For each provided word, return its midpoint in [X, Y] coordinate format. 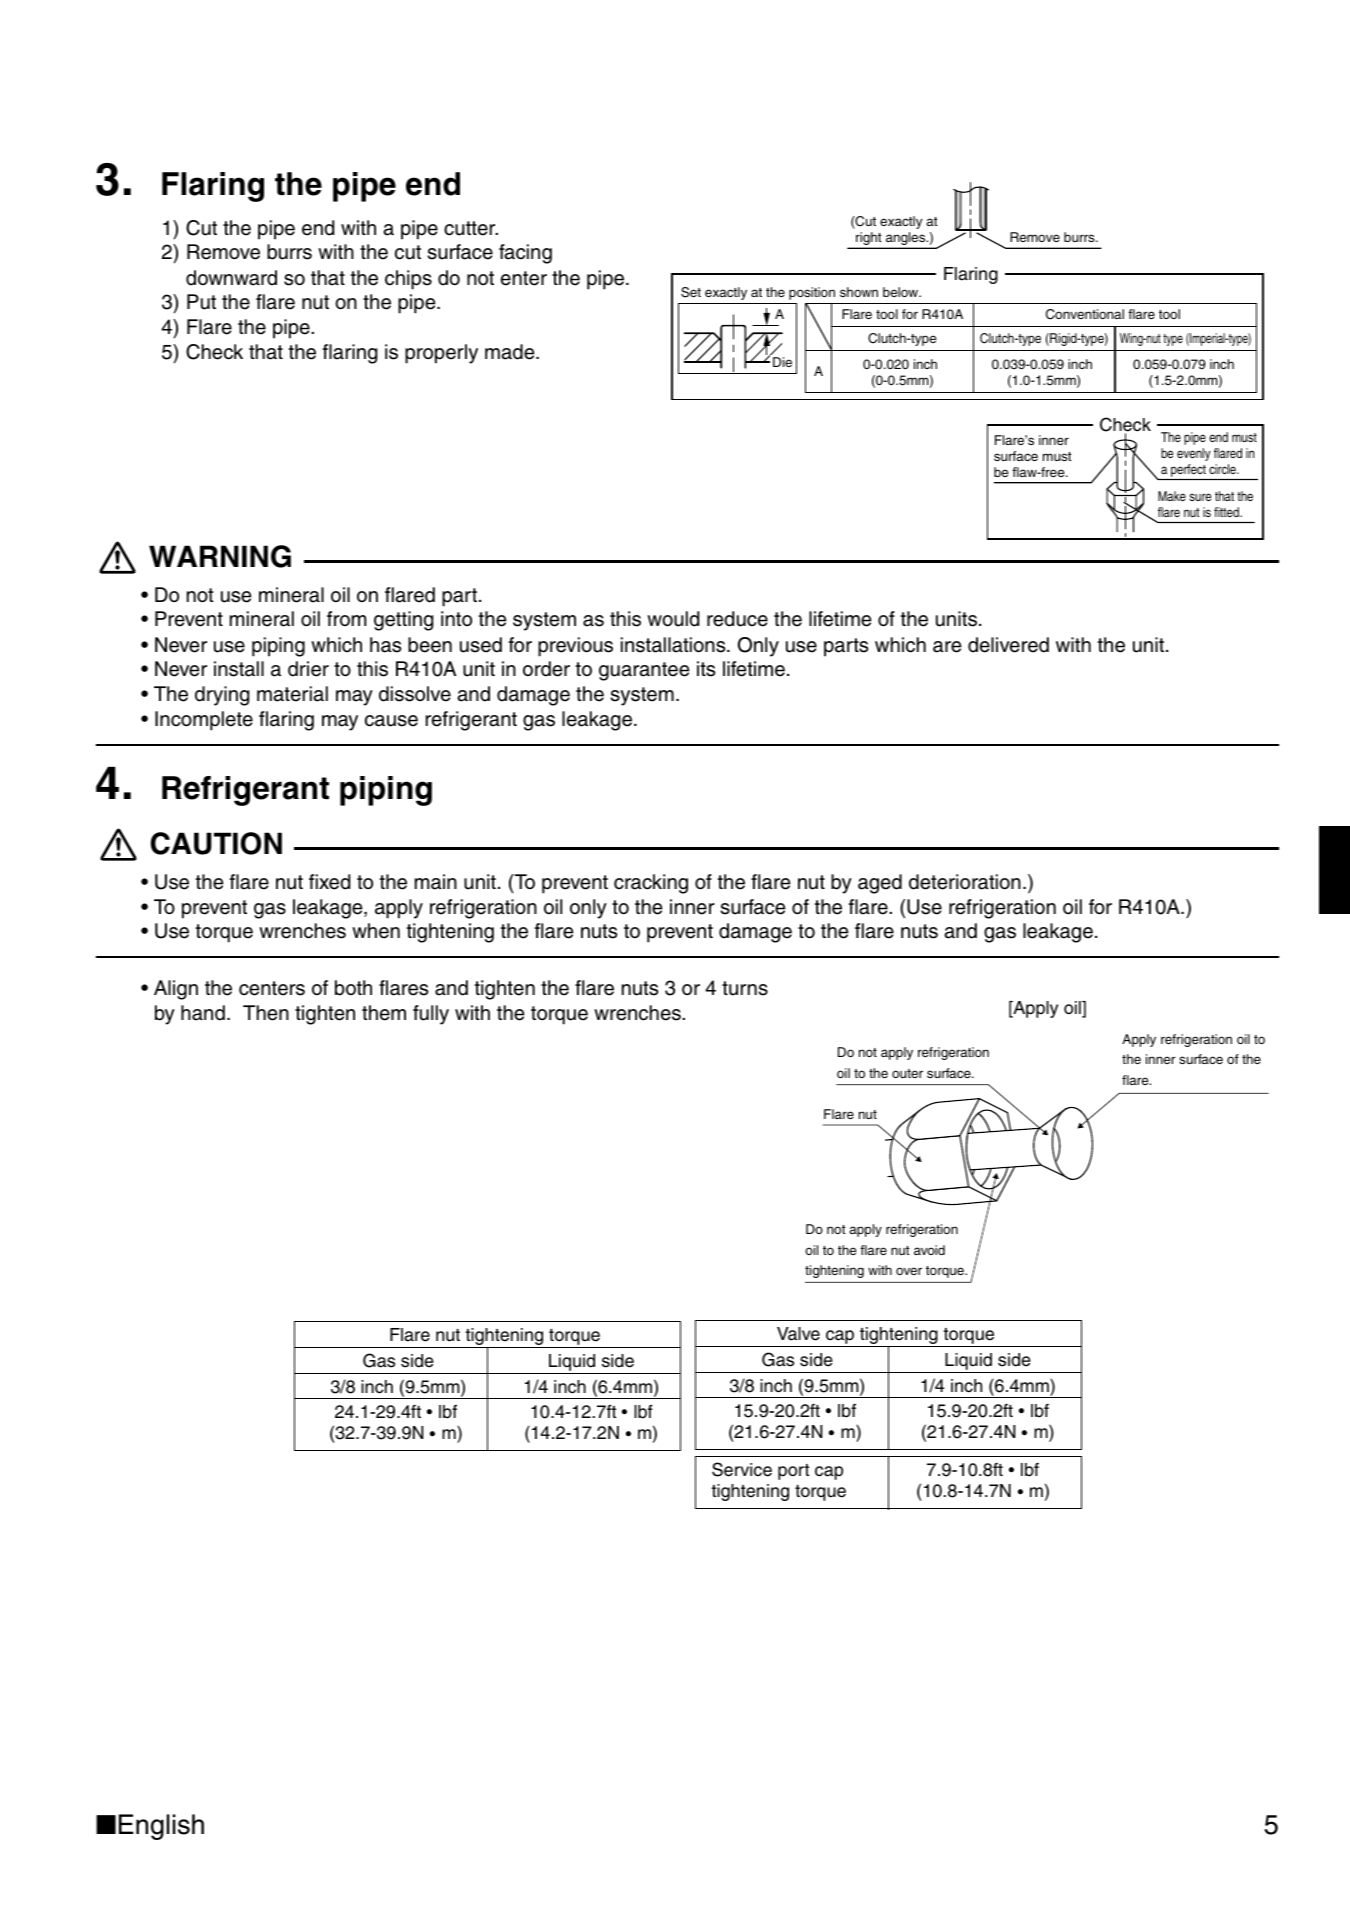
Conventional [1085, 314]
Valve [798, 1334]
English [161, 1827]
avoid [929, 1250]
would [673, 619]
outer [907, 1073]
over [909, 1271]
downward [231, 278]
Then [266, 1013]
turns [745, 988]
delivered [1008, 645]
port [793, 1472]
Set [691, 292]
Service [742, 1469]
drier [308, 669]
